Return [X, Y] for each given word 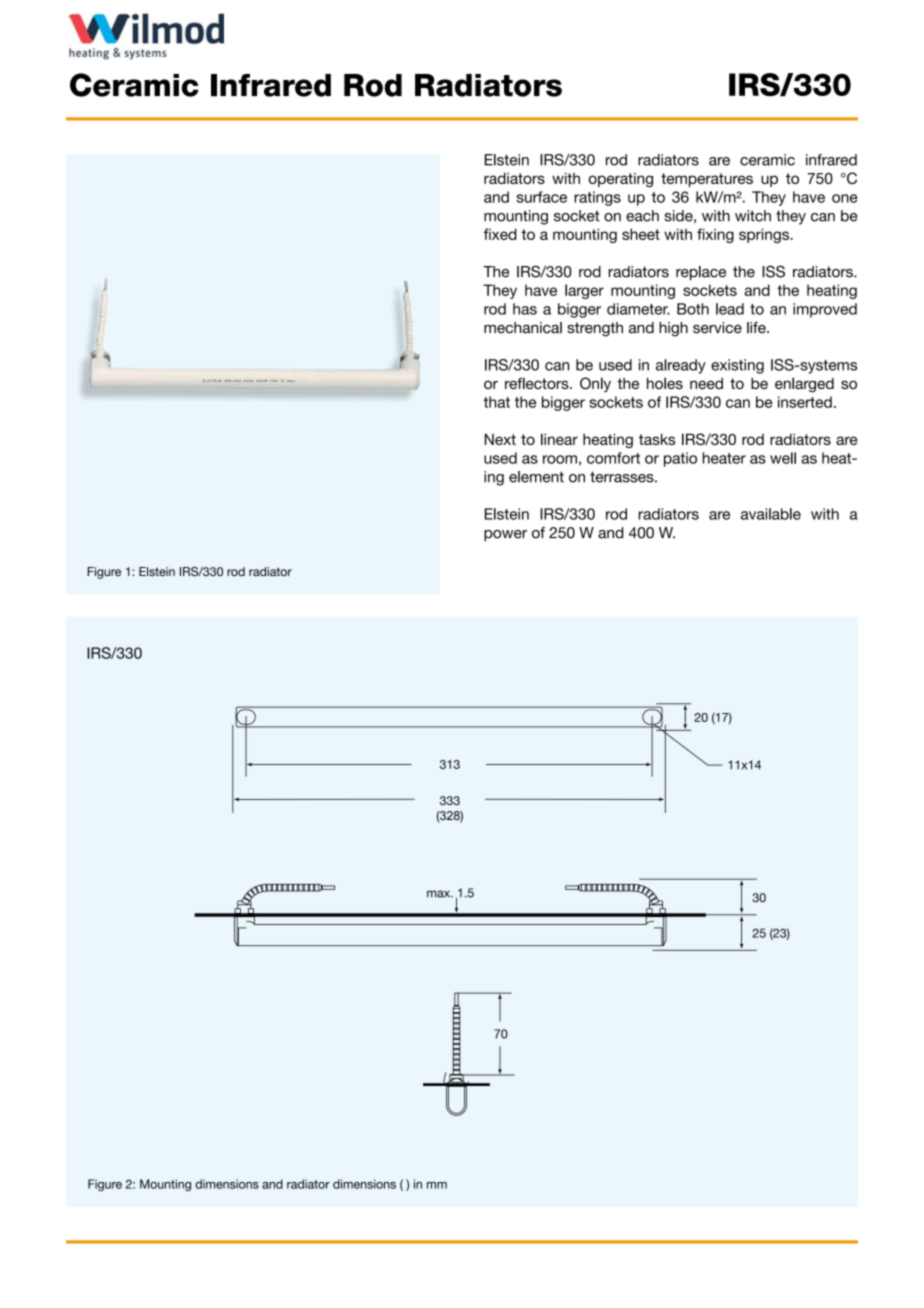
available [771, 514]
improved [825, 310]
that [497, 402]
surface [541, 197]
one [845, 198]
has [525, 309]
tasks [657, 439]
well [783, 458]
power [505, 536]
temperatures [707, 180]
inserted [805, 402]
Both [693, 309]
